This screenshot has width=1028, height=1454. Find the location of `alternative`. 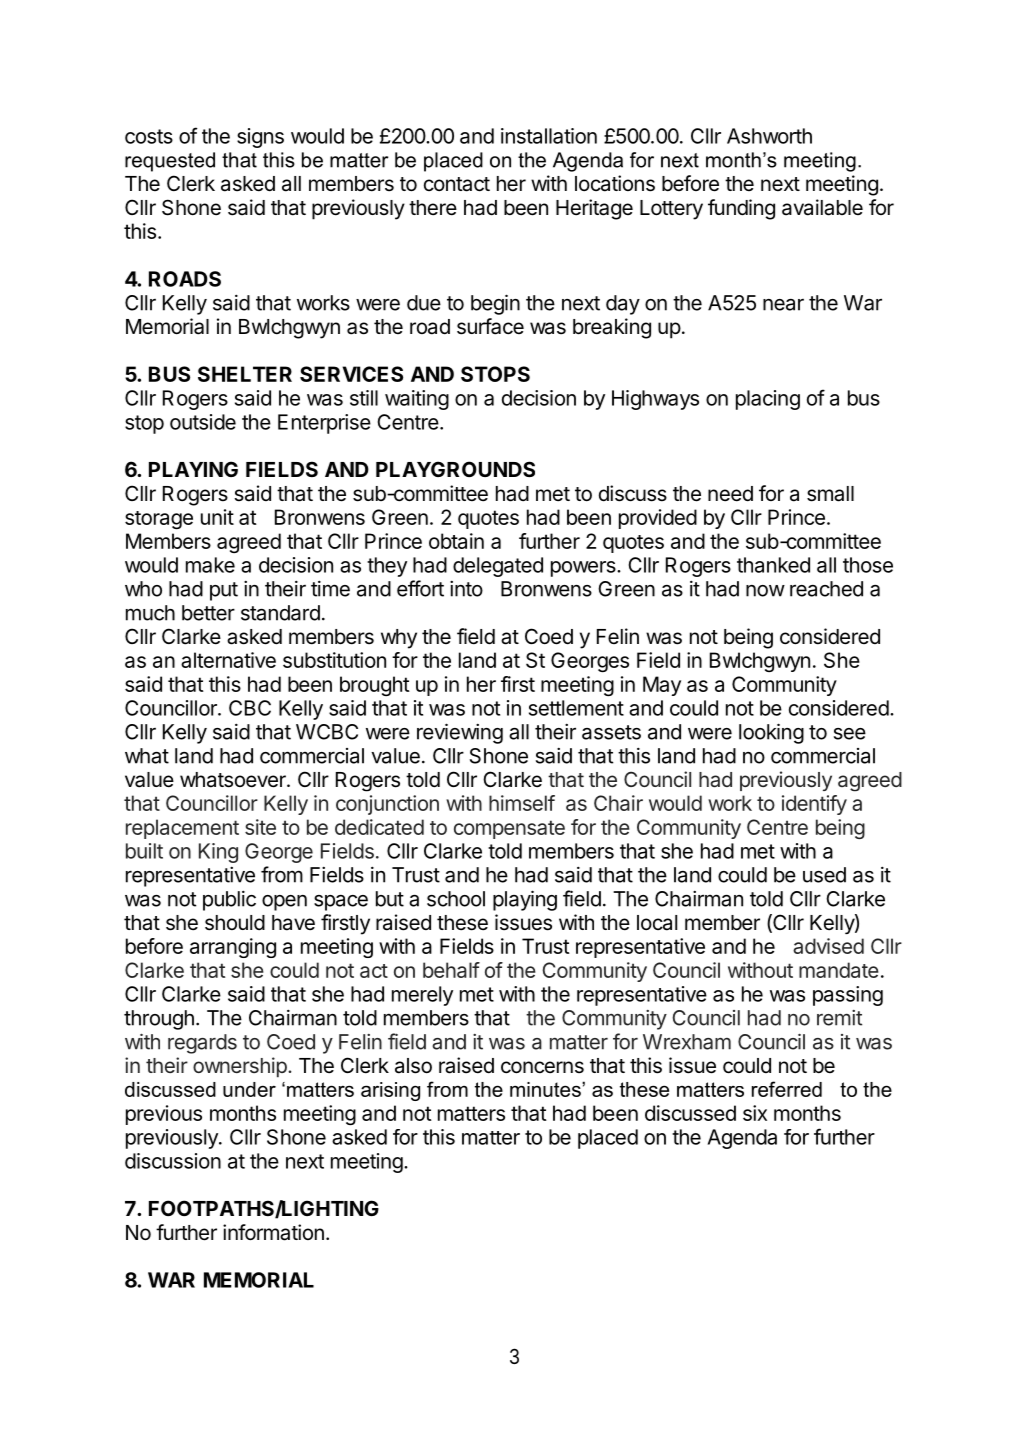

alternative is located at coordinates (228, 660).
